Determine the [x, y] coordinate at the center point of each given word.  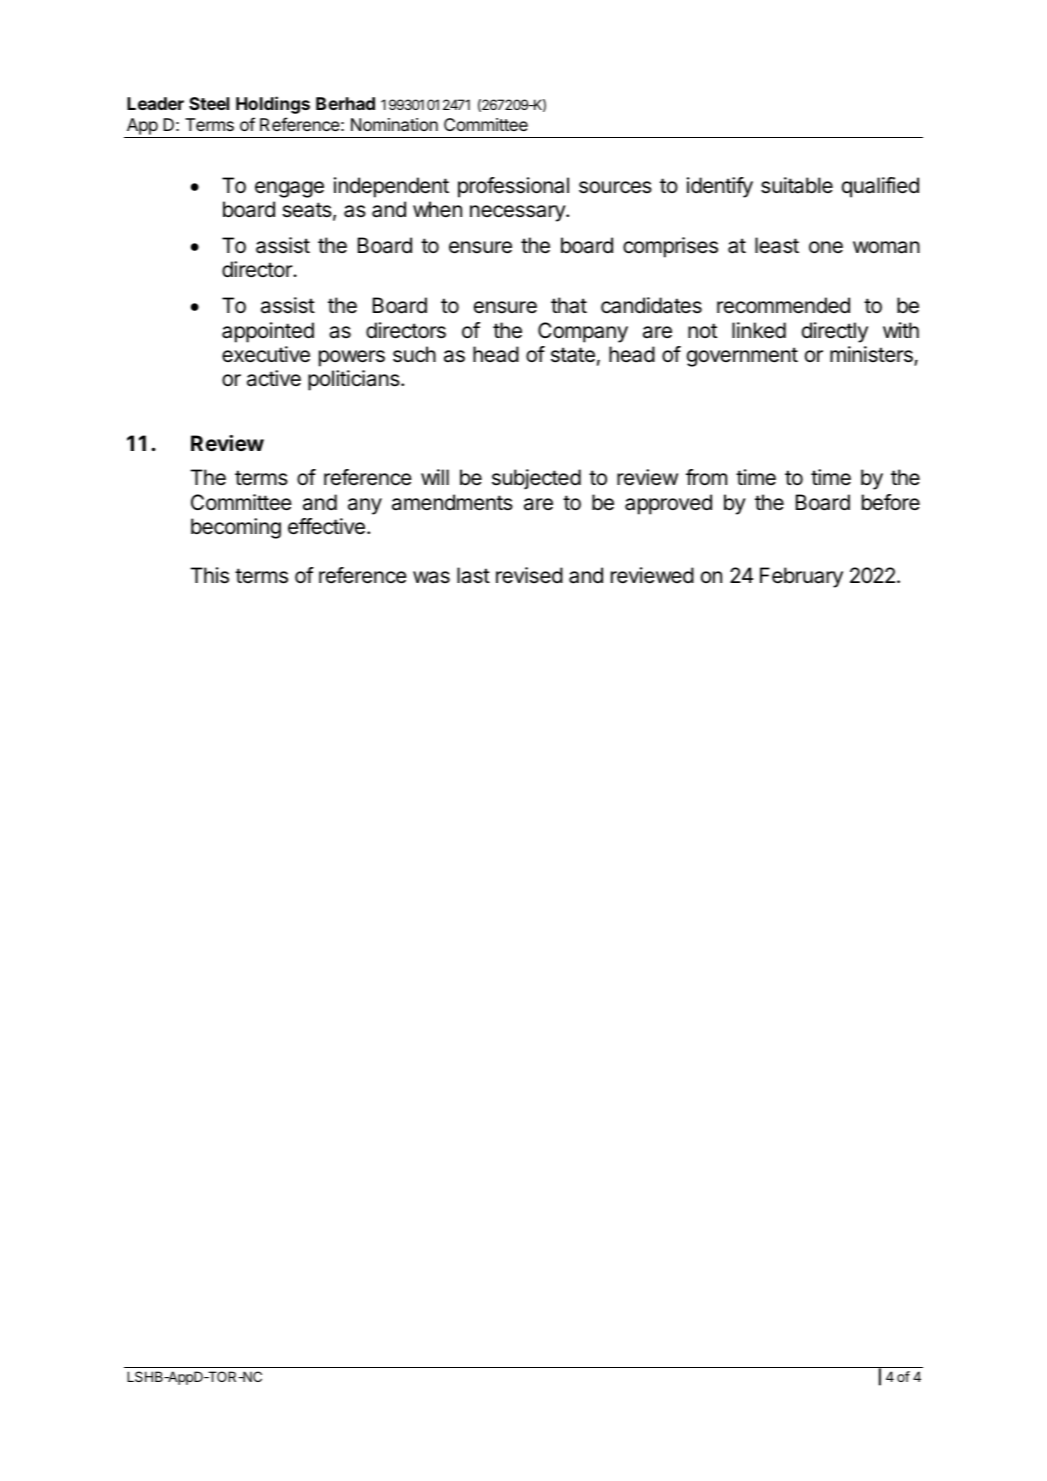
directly [835, 332]
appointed [268, 332]
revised [529, 575]
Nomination [394, 125]
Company [583, 332]
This [209, 575]
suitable [797, 185]
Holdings [273, 105]
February [801, 577]
